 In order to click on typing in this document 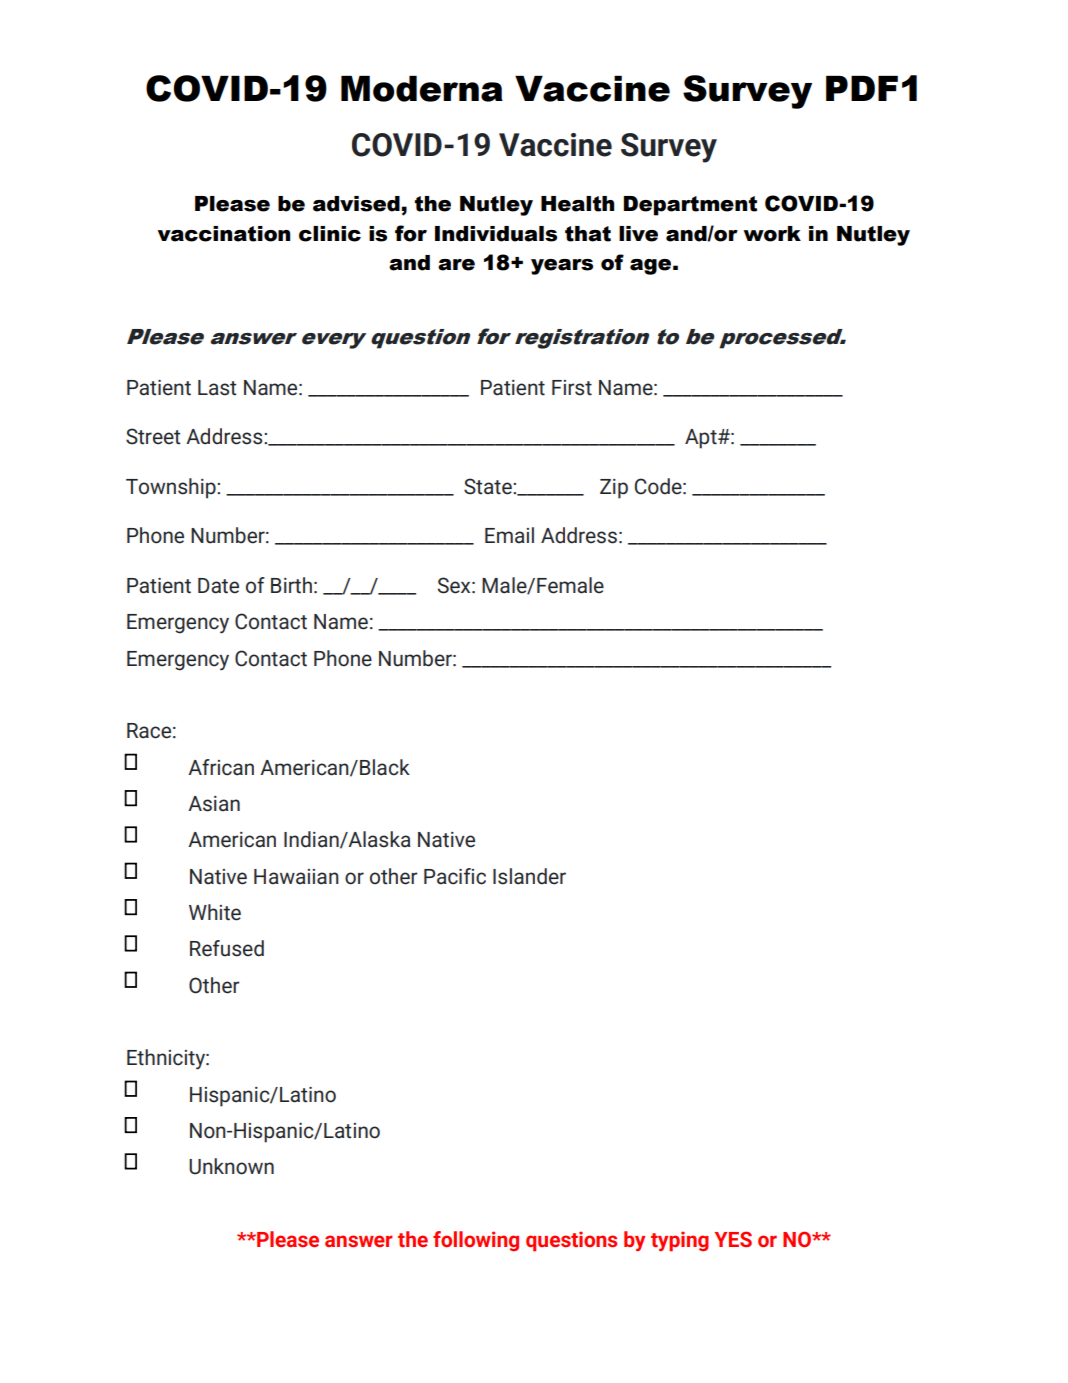, I will do `click(680, 1241)`.
